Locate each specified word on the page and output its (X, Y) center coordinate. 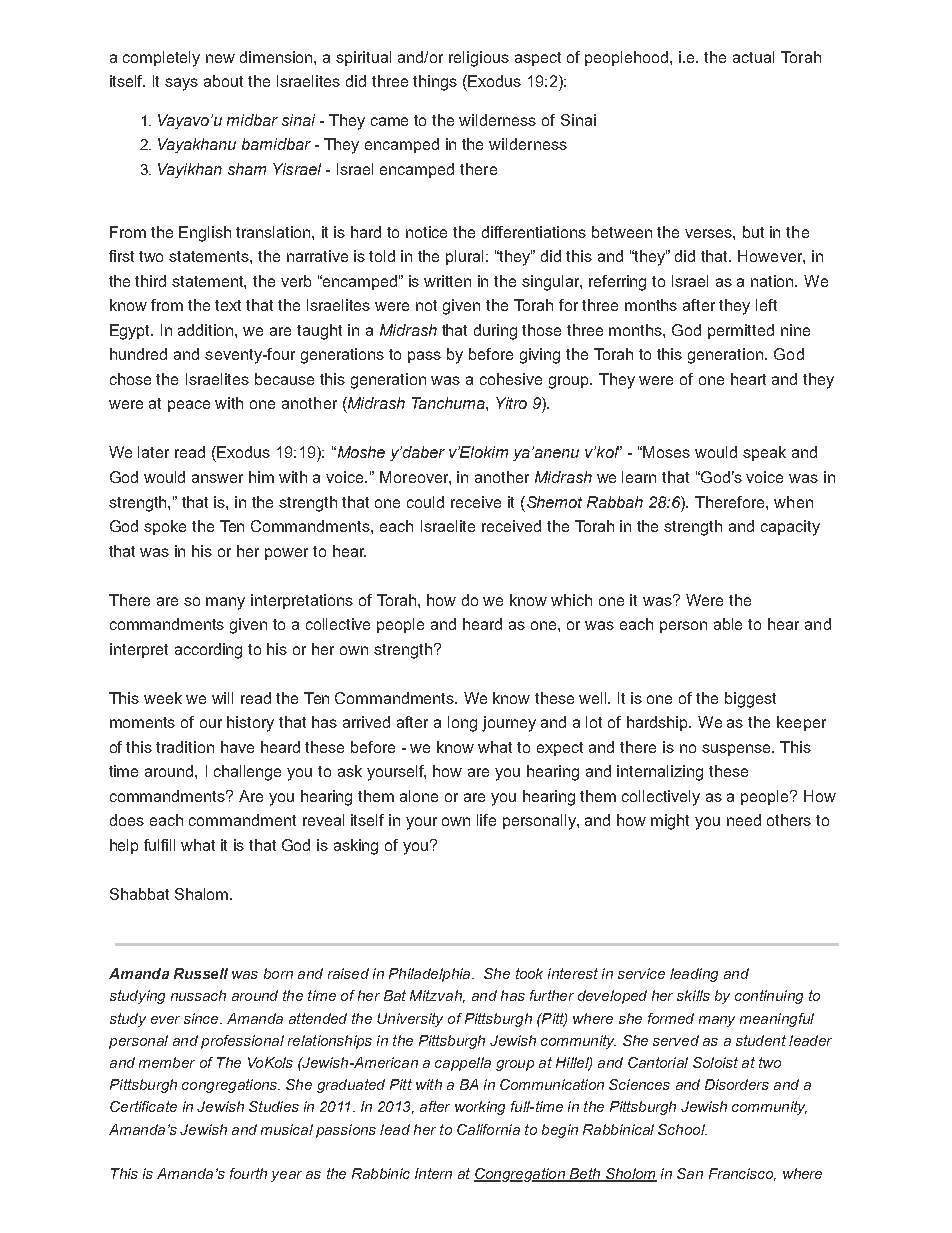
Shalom (203, 894)
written (447, 281)
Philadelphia (431, 975)
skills (693, 995)
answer (217, 478)
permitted (741, 331)
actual (753, 57)
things (435, 83)
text (228, 305)
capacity (790, 528)
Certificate (143, 1106)
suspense (737, 750)
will (222, 698)
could (425, 502)
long (462, 724)
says (181, 84)
